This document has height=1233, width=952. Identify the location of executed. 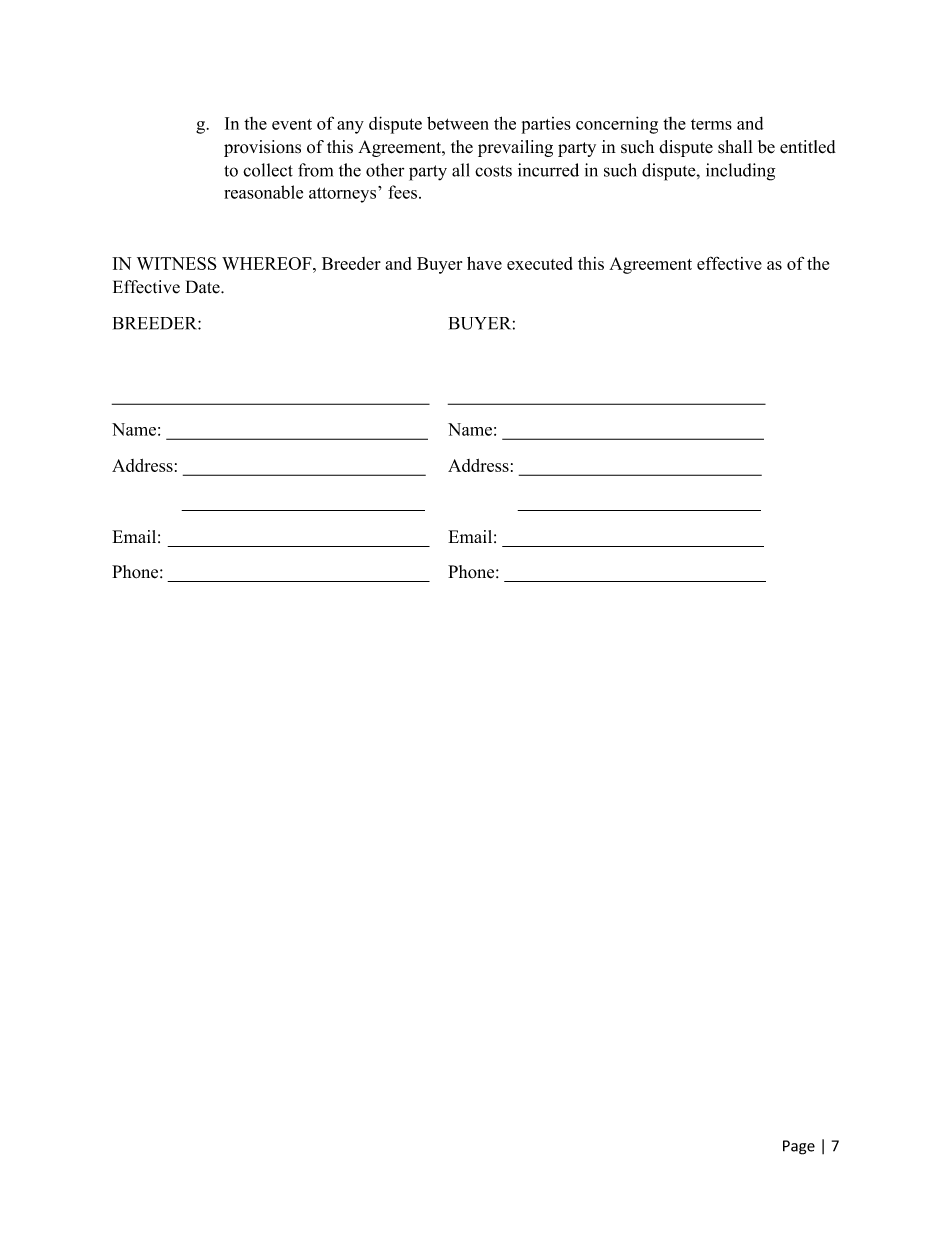
(540, 263).
